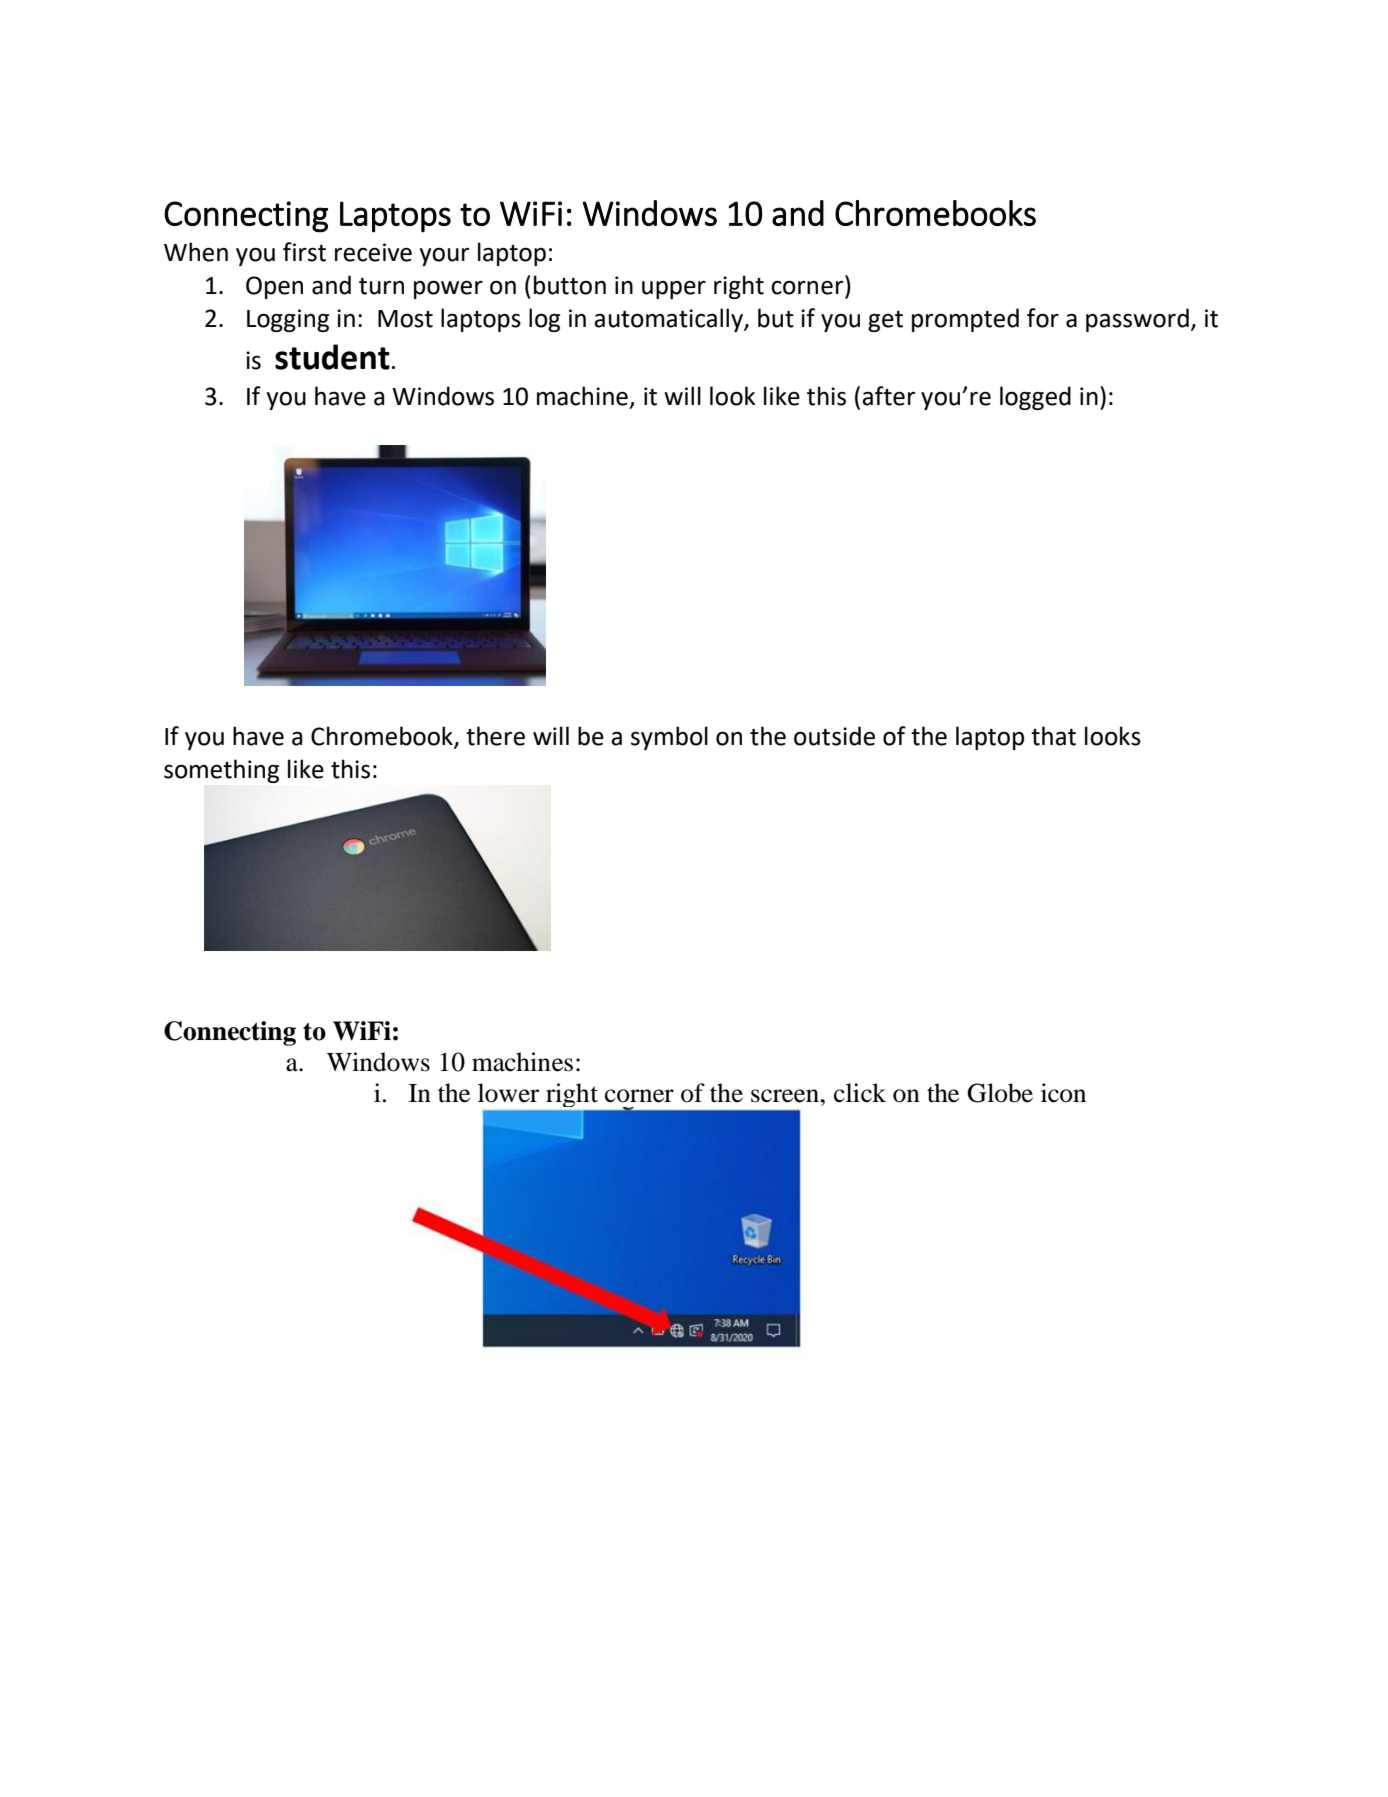 Image resolution: width=1388 pixels, height=1797 pixels. Describe the element at coordinates (1053, 736) in the page. I see `that` at that location.
